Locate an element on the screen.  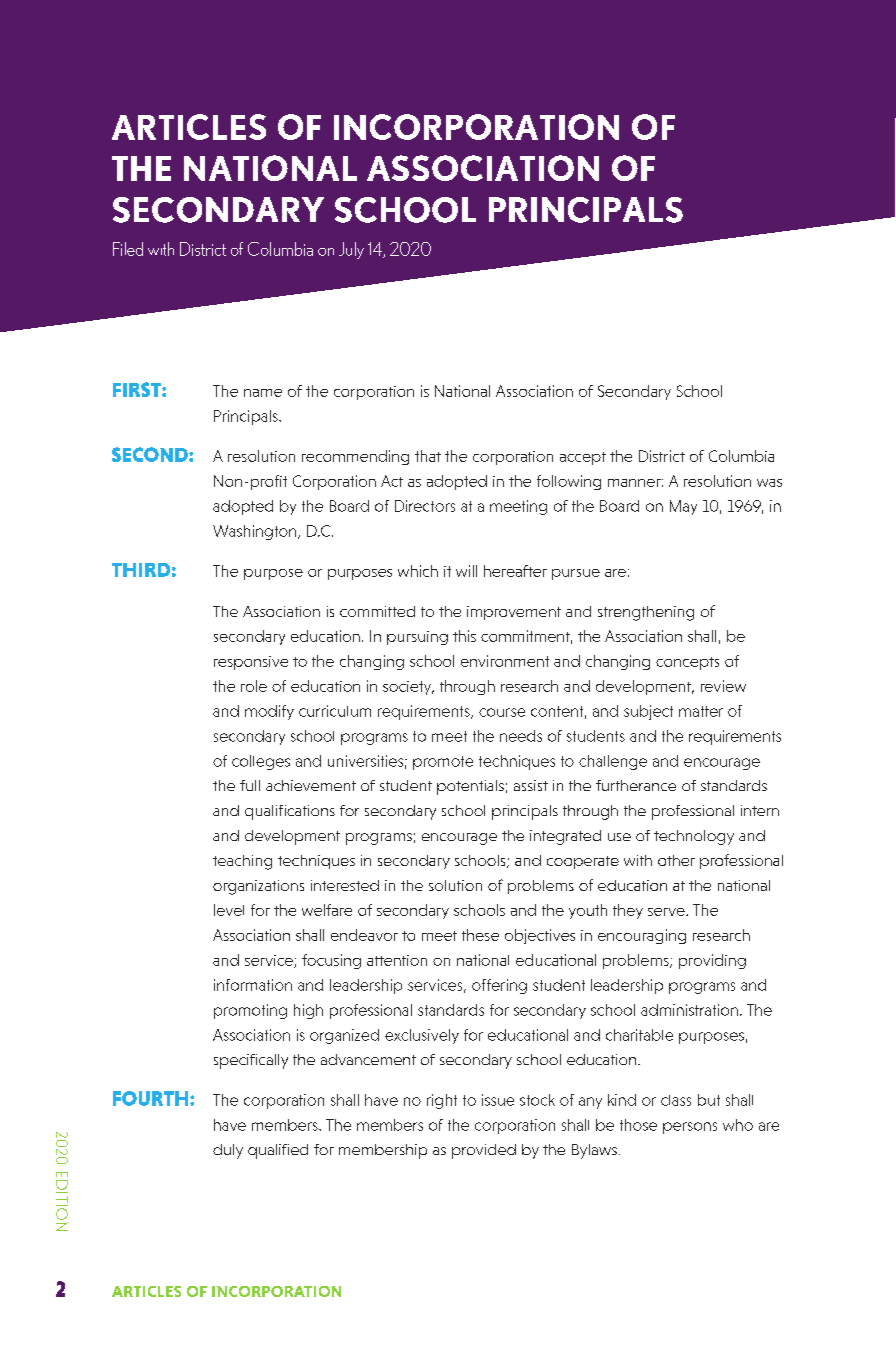
accept is located at coordinates (583, 458).
